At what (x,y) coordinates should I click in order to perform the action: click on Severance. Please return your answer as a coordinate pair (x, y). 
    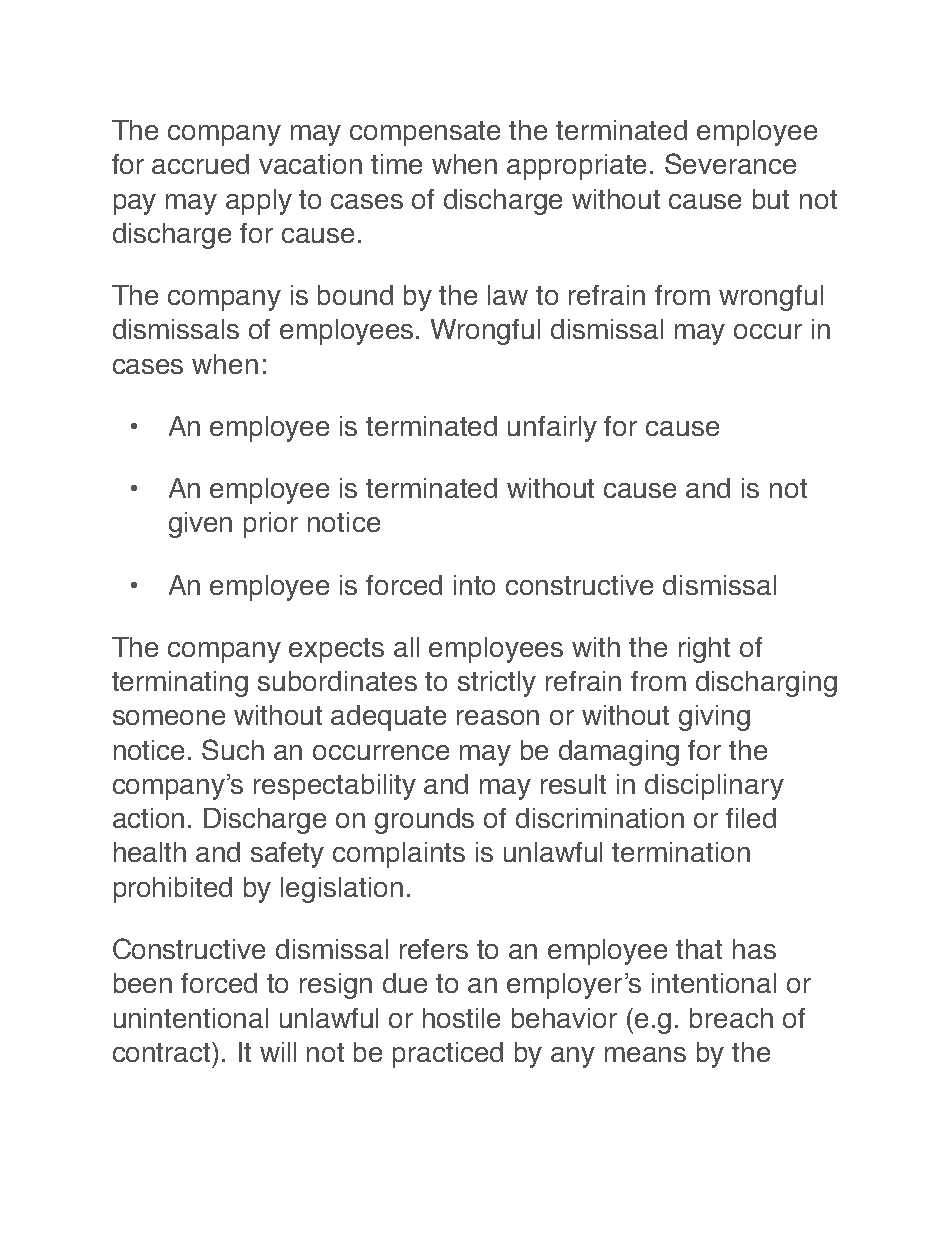
    Looking at the image, I should click on (730, 163).
